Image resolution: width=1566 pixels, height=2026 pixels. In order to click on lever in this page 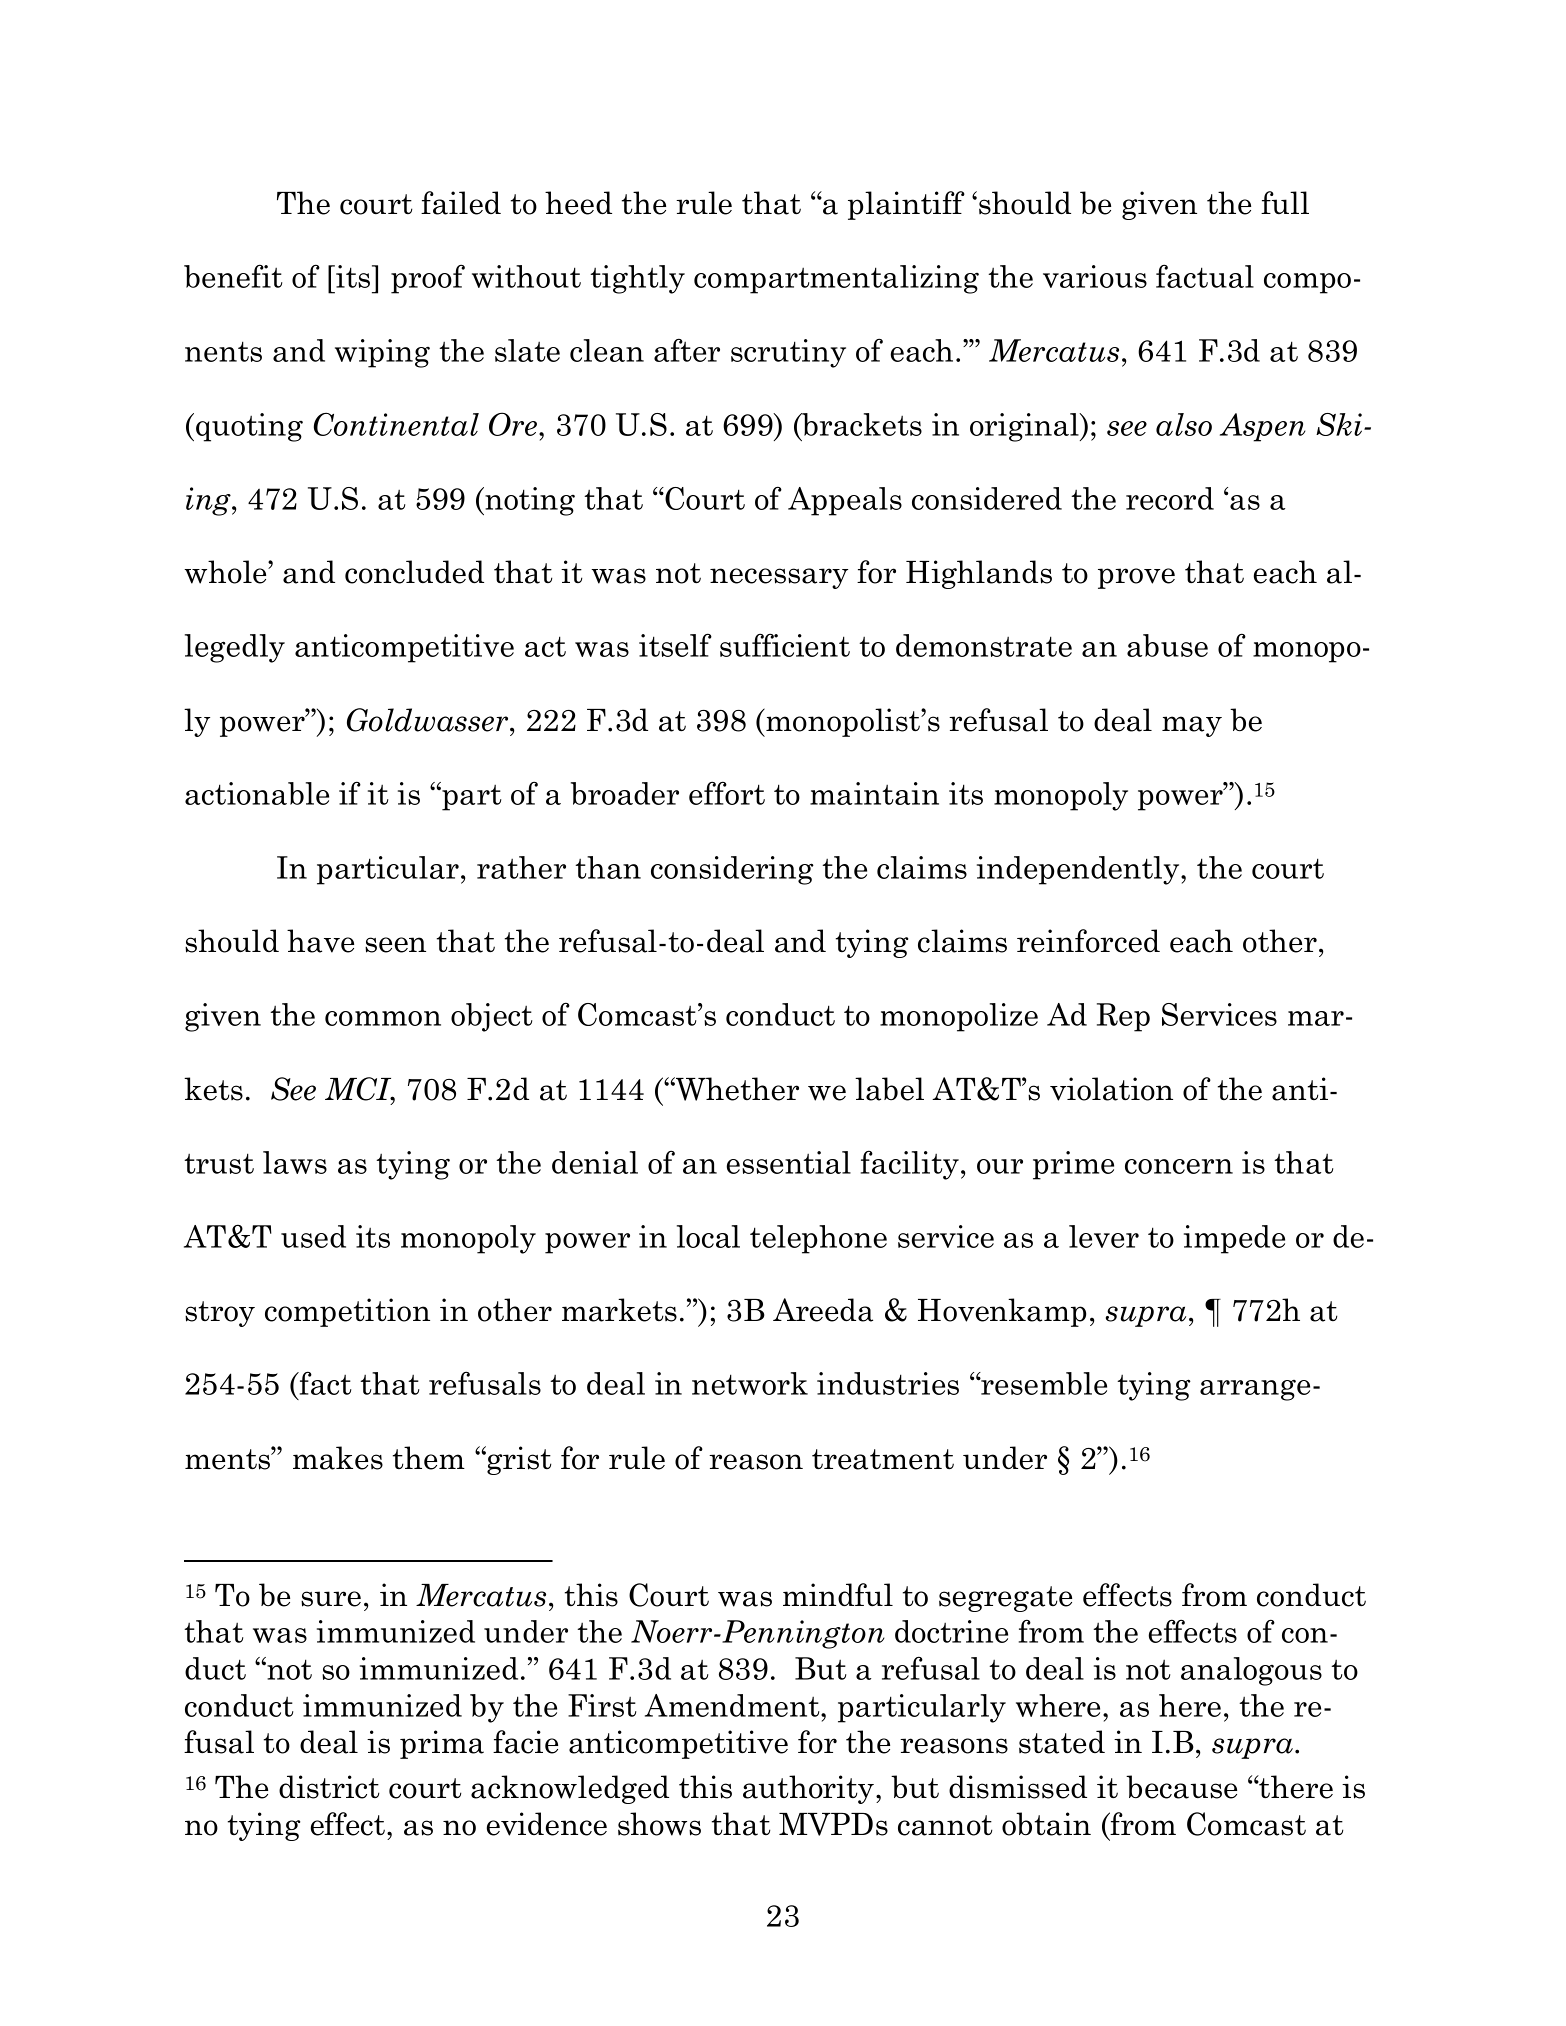, I will do `click(1104, 1236)`.
